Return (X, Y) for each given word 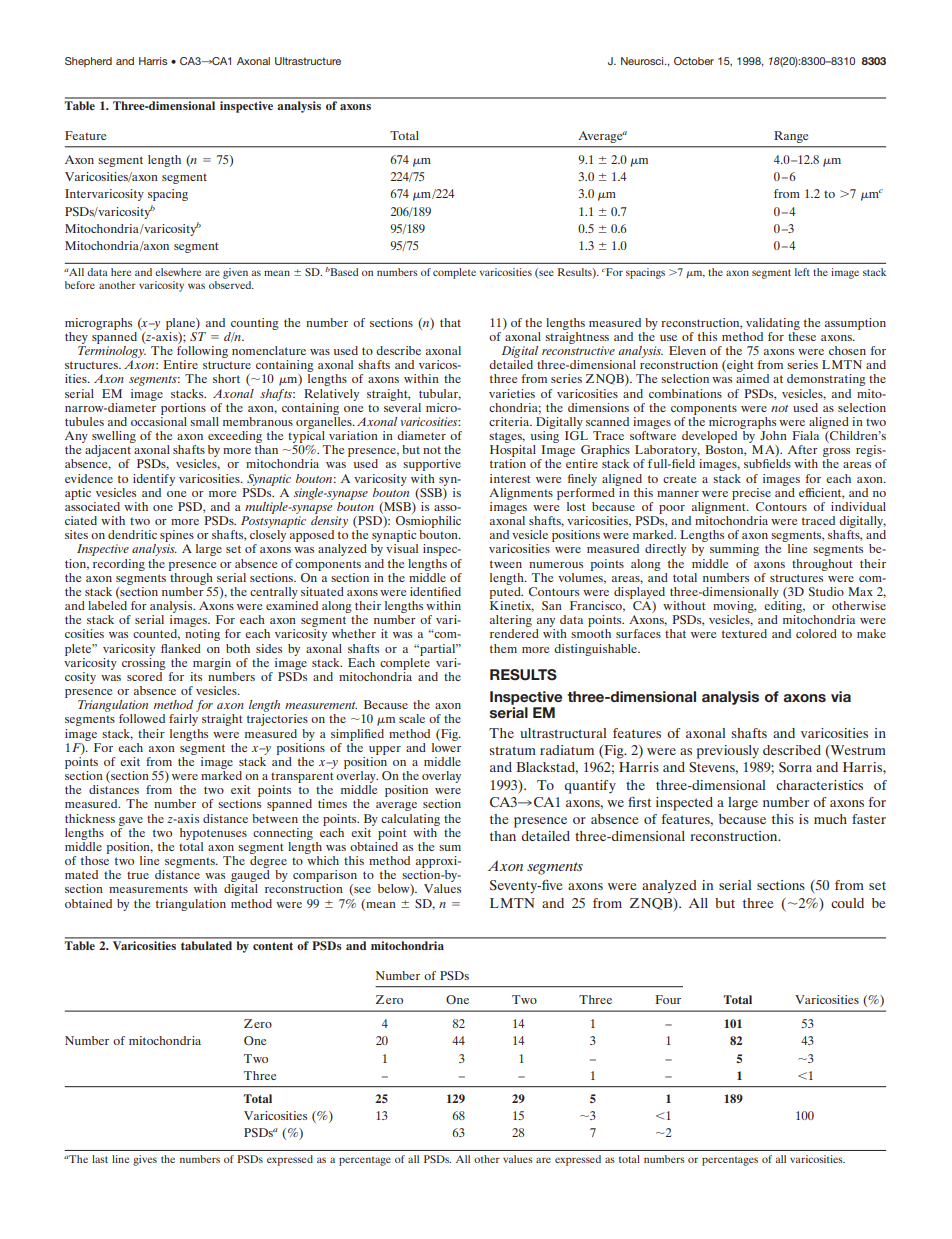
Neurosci (643, 61)
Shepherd (88, 62)
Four (668, 999)
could (847, 903)
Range (791, 137)
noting (202, 635)
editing (784, 605)
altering (511, 622)
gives (145, 1160)
